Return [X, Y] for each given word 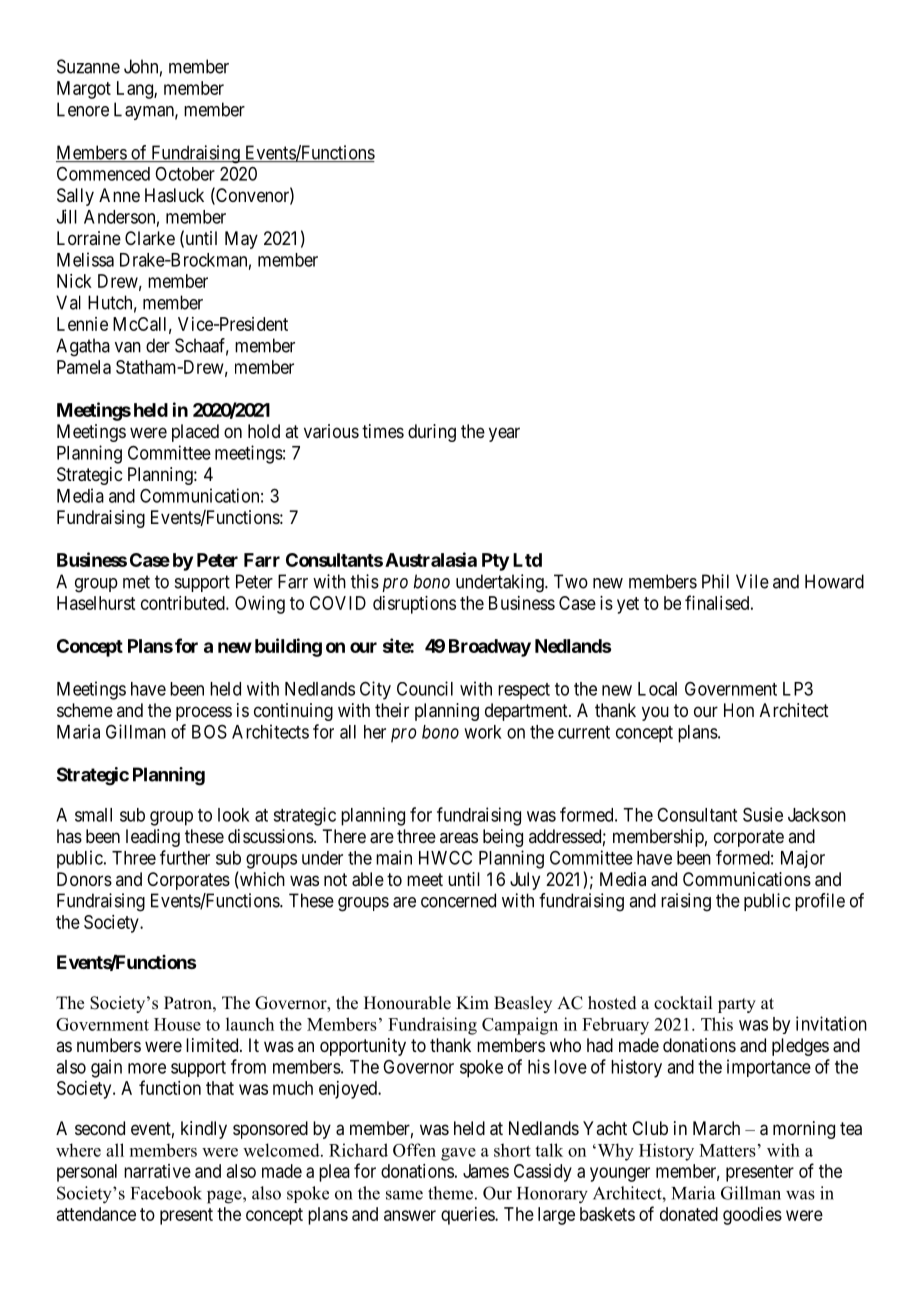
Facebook [166, 1193]
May [241, 240]
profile [820, 902]
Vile [752, 581]
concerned [458, 900]
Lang [136, 90]
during [432, 433]
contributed [184, 603]
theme [450, 1193]
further [185, 857]
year [504, 434]
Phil [715, 581]
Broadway [490, 648]
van [128, 347]
